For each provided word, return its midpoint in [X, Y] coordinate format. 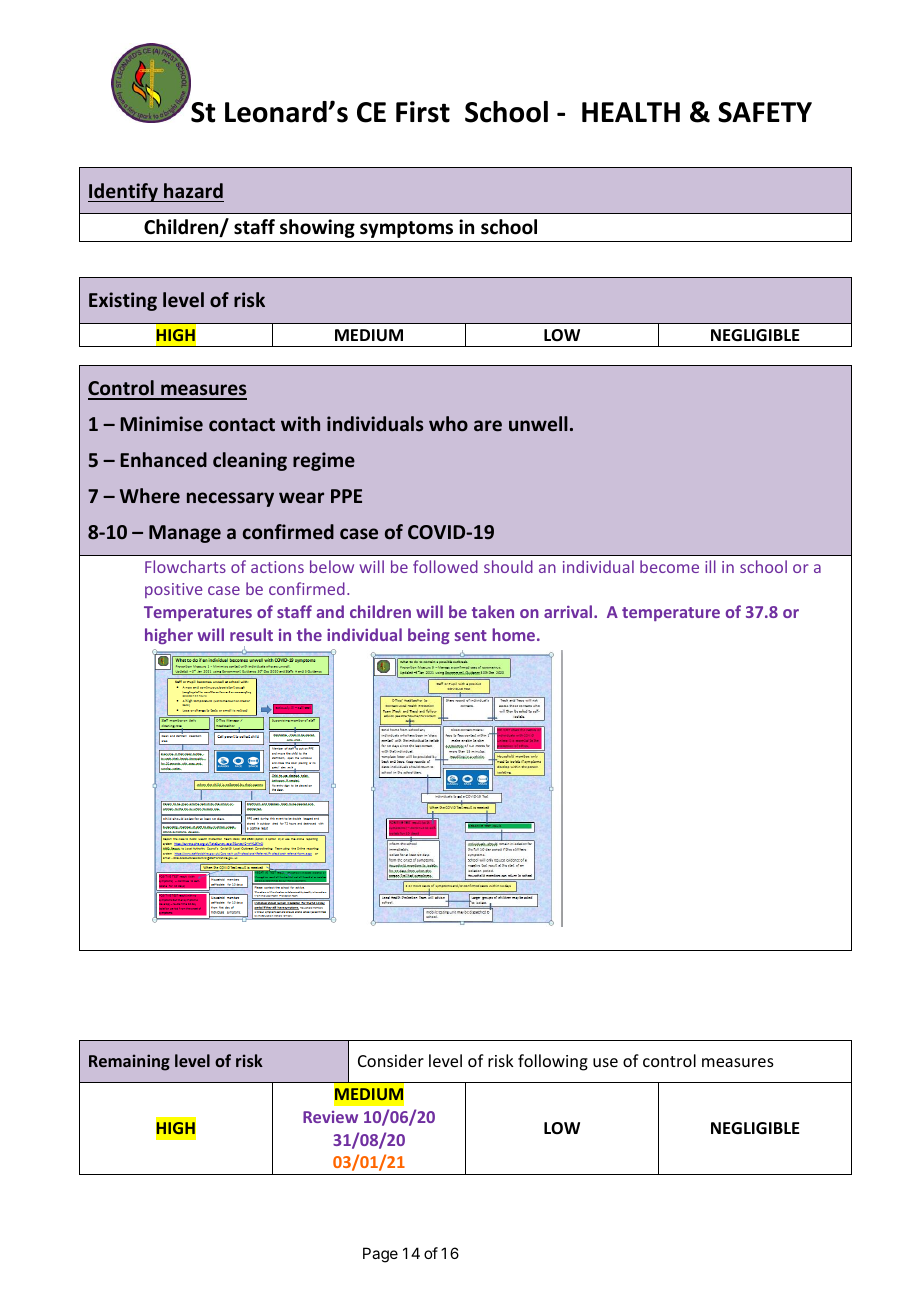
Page [380, 1255]
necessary [230, 499]
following [553, 1062]
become [669, 566]
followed [445, 566]
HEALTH [631, 112]
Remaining [129, 1062]
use [605, 1062]
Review [330, 1117]
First [423, 112]
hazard [193, 190]
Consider [391, 1060]
